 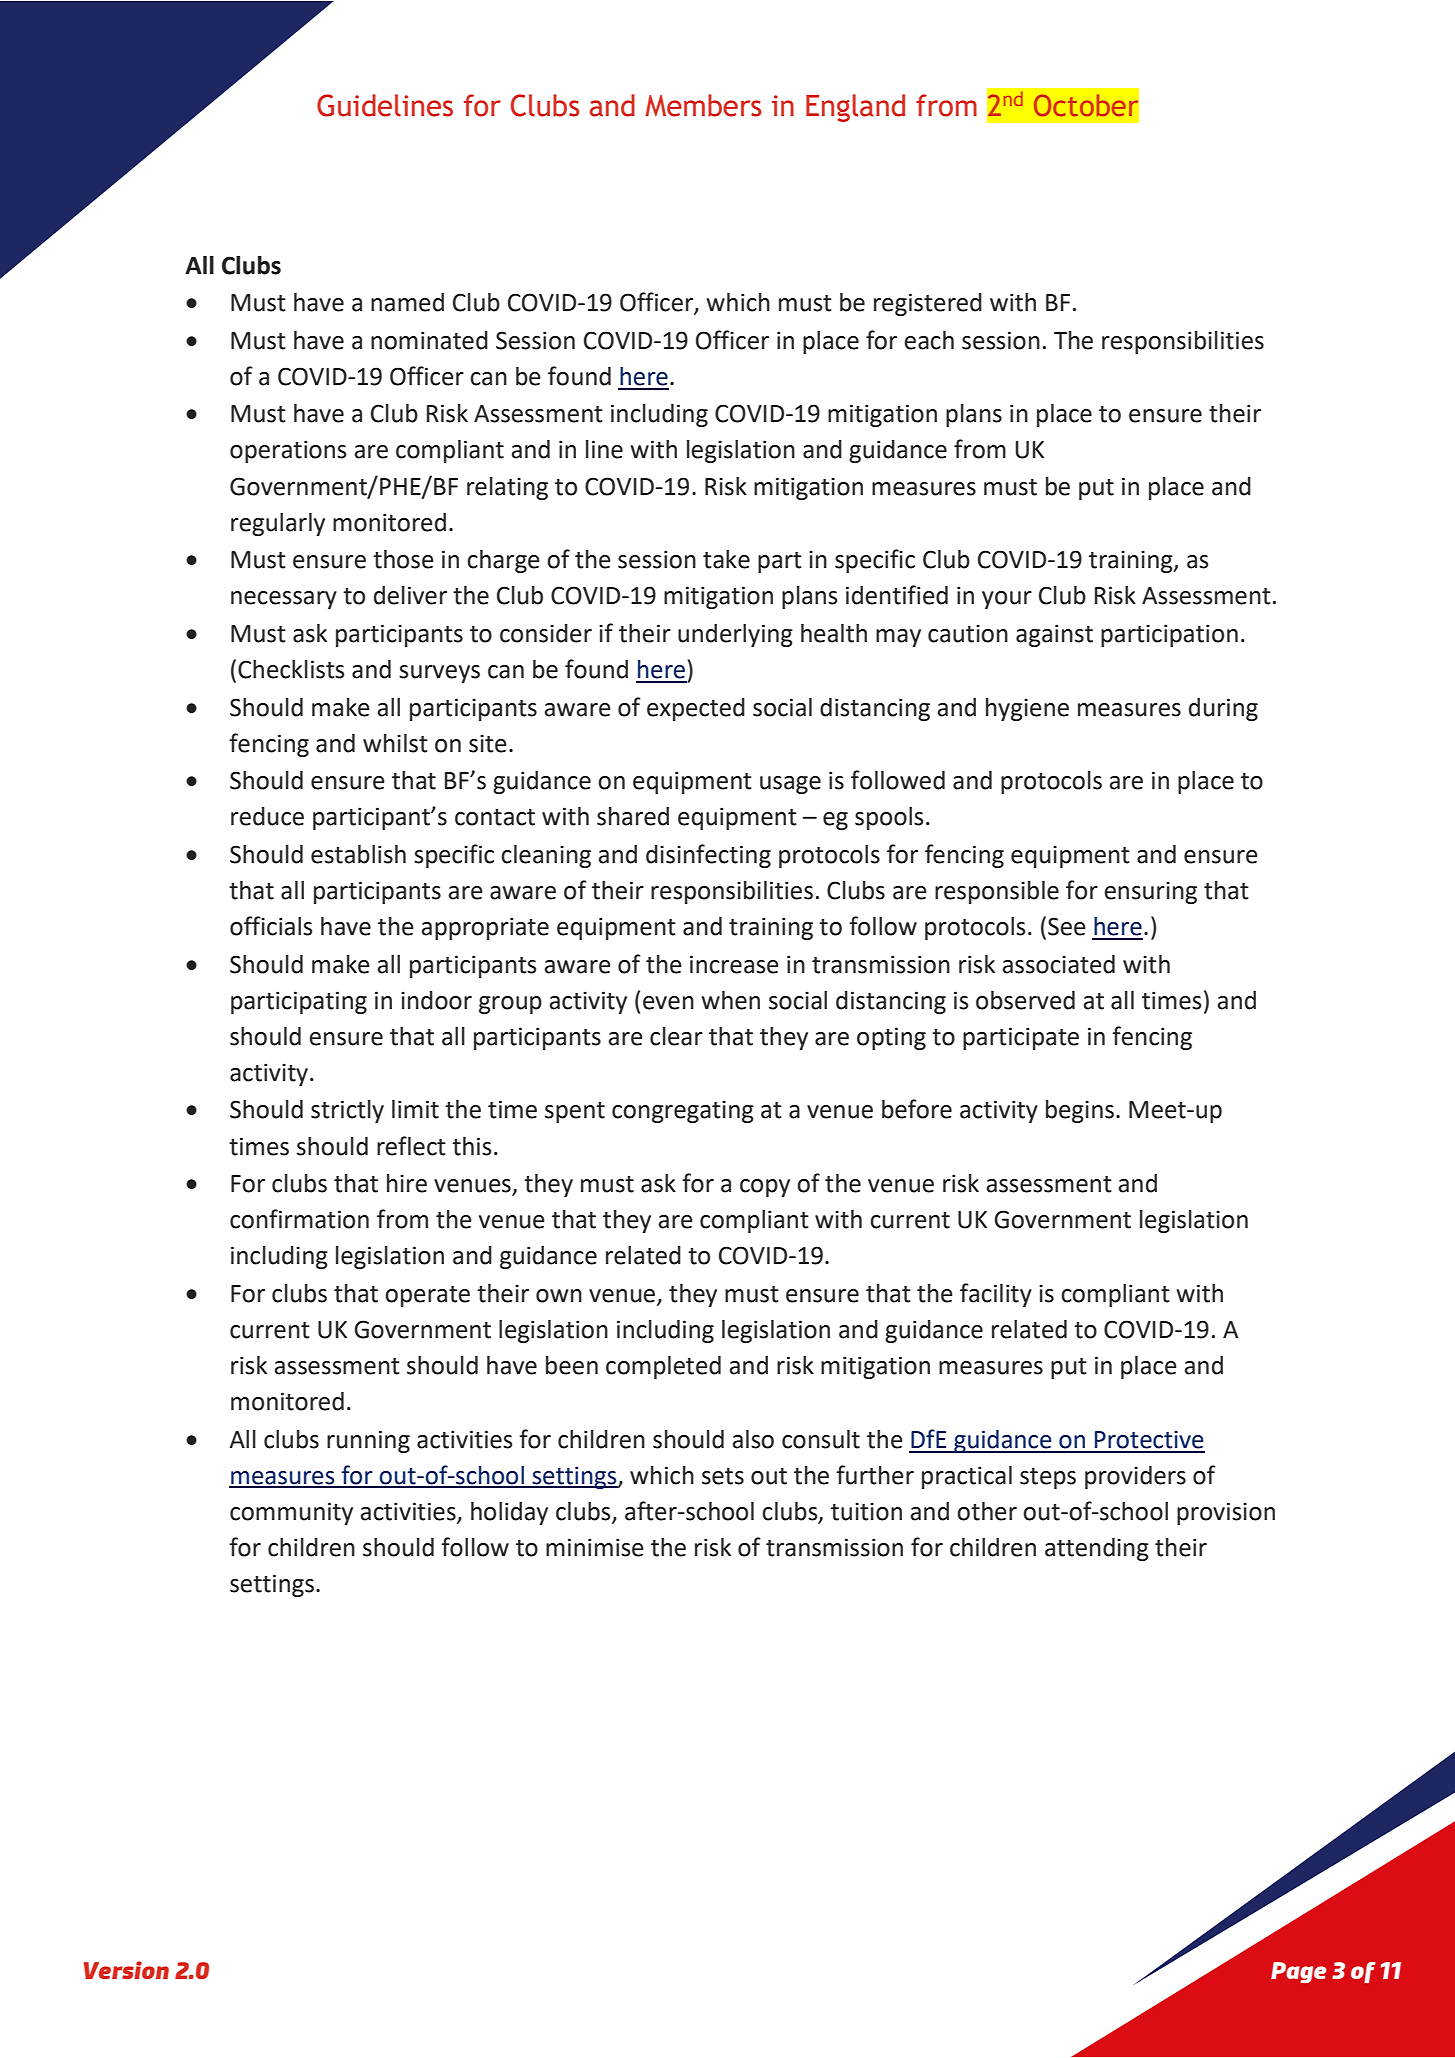 What do you see at coordinates (347, 1111) in the image?
I see `strictly` at bounding box center [347, 1111].
